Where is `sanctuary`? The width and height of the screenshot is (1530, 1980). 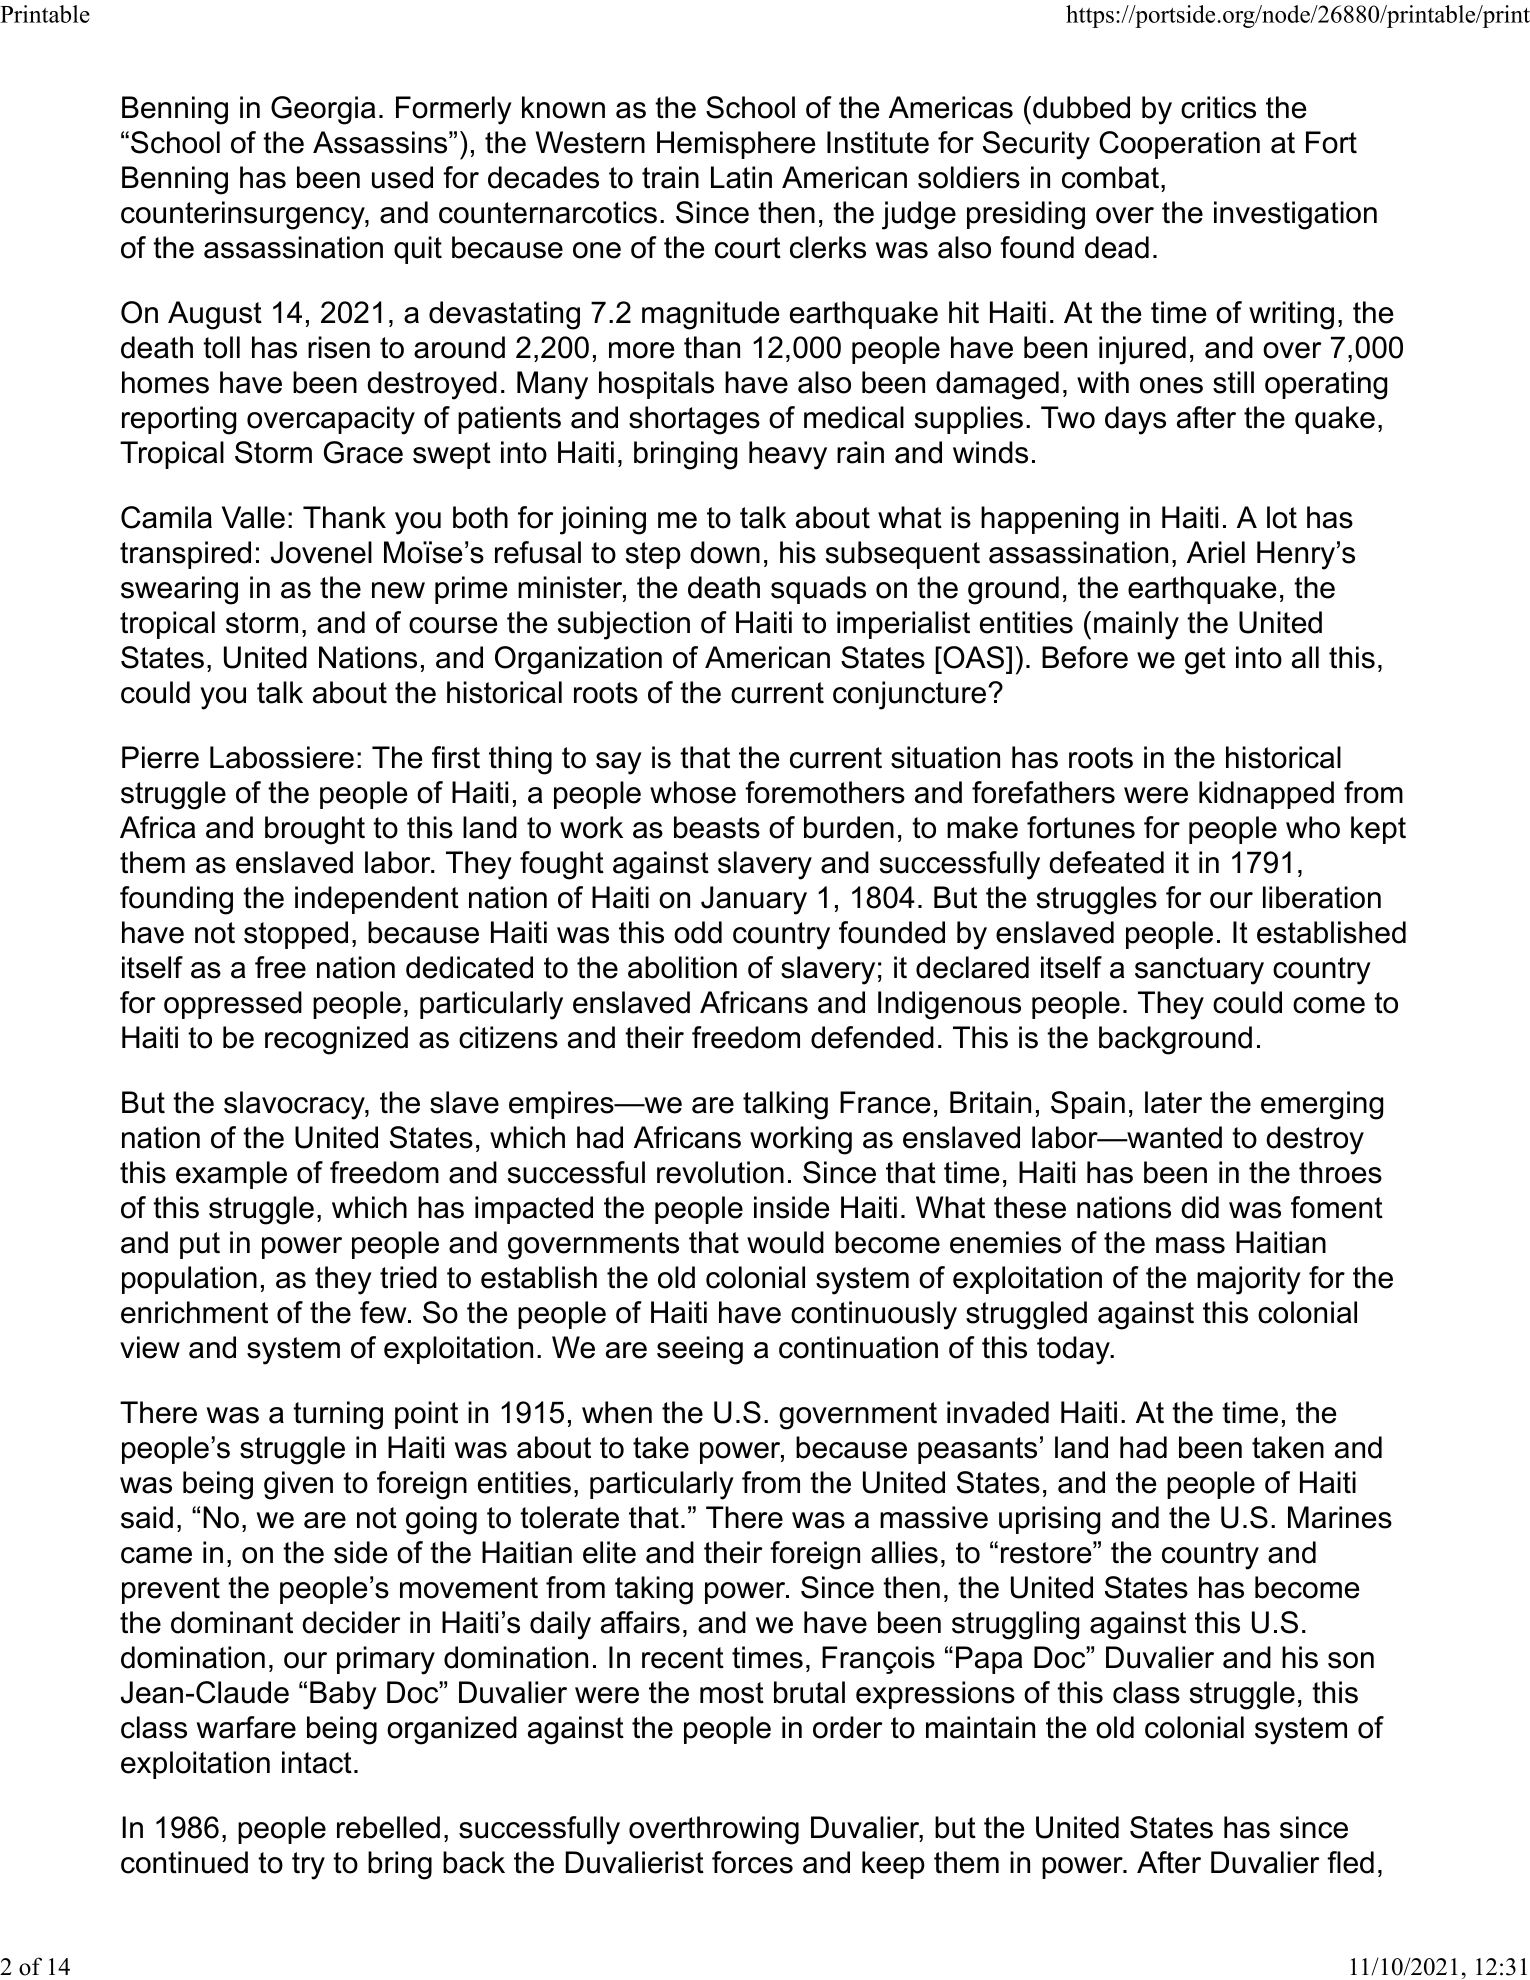 sanctuary is located at coordinates (1199, 971).
